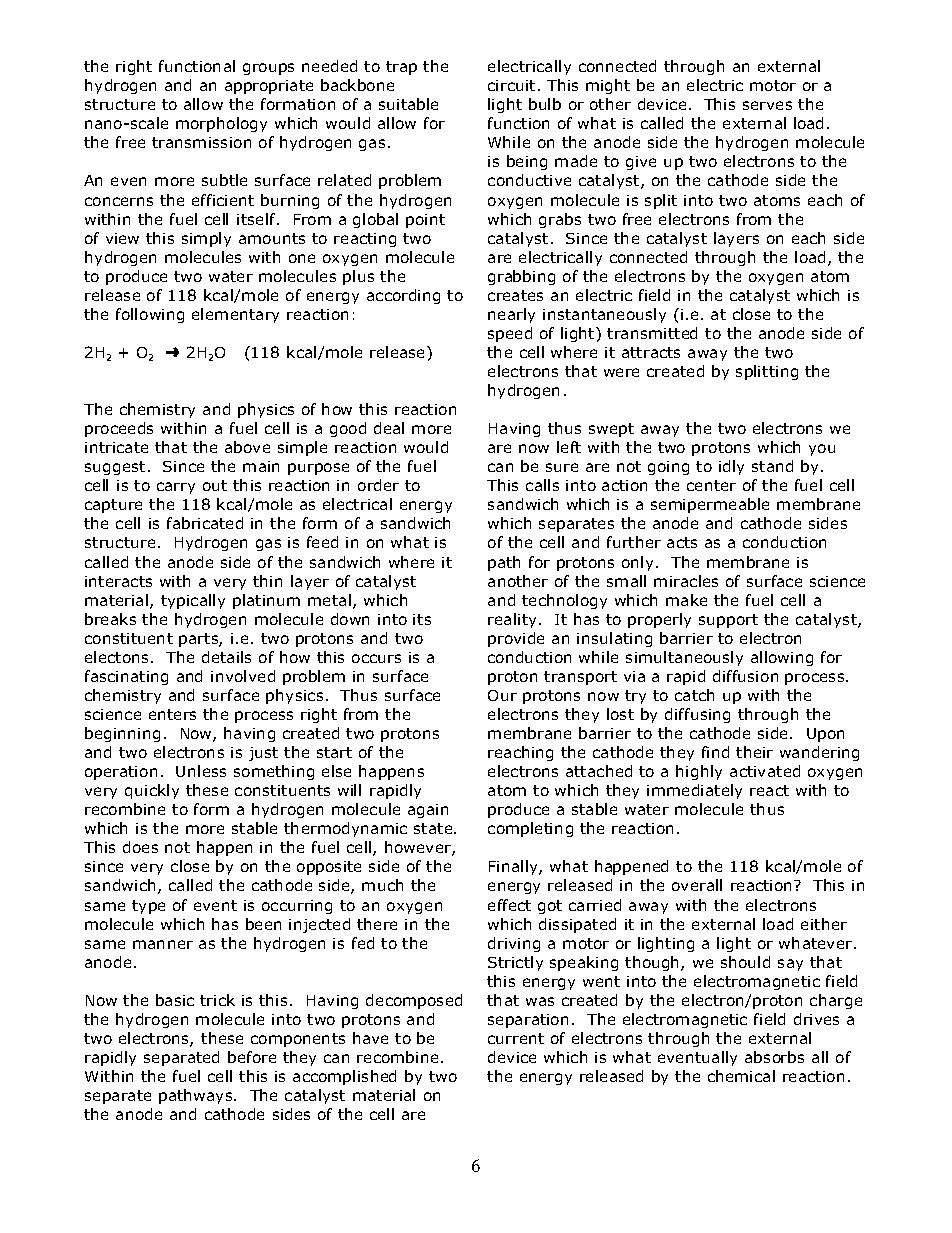 Image resolution: width=952 pixels, height=1233 pixels. Describe the element at coordinates (221, 124) in the screenshot. I see `morphology` at that location.
